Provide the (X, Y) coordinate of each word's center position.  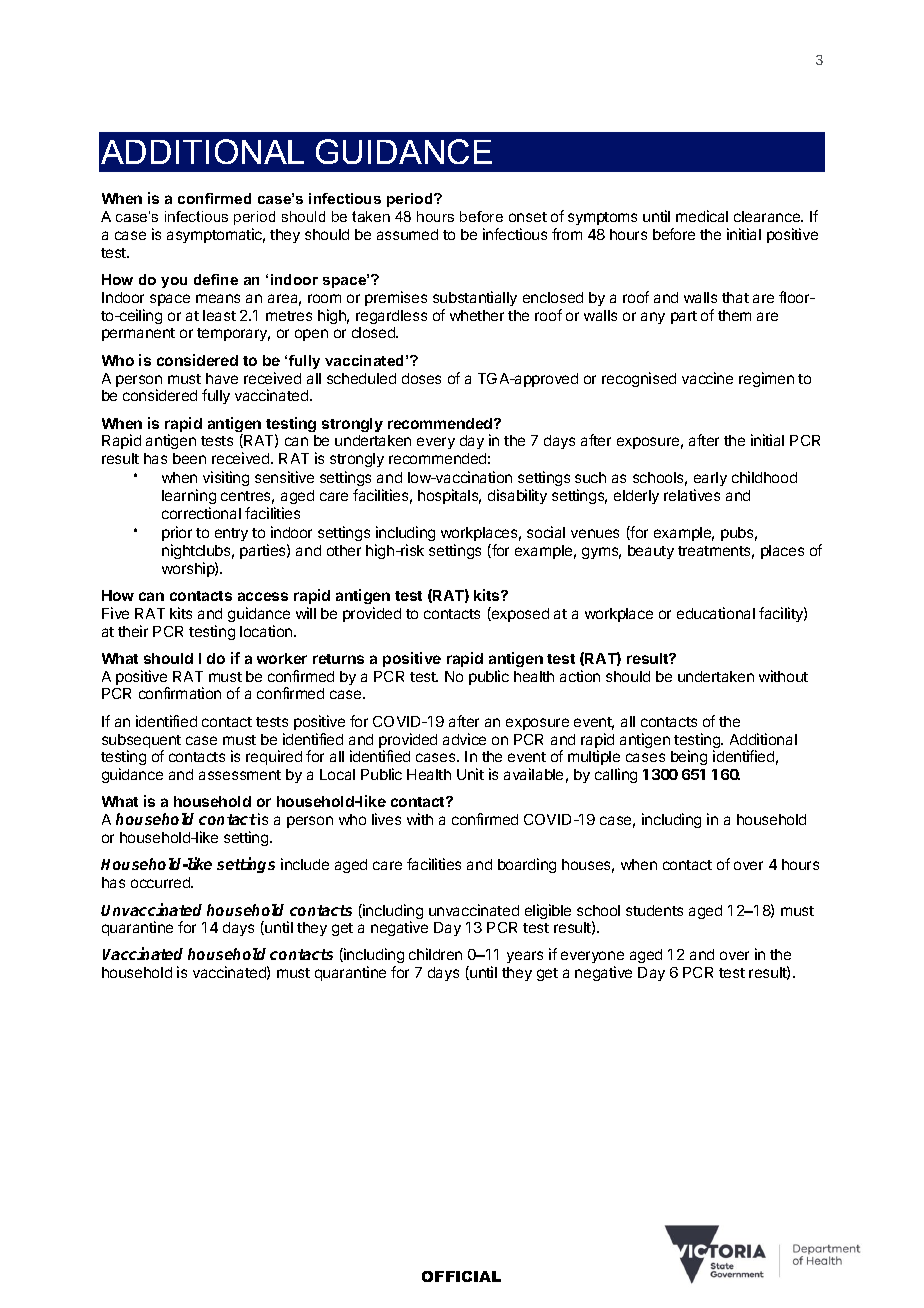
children (435, 954)
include (305, 864)
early (710, 481)
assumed (407, 234)
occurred (161, 882)
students (654, 910)
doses (421, 378)
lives (386, 819)
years (525, 957)
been (189, 458)
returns (338, 659)
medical (702, 216)
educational (716, 613)
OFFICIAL (461, 1276)
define (216, 279)
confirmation (180, 693)
